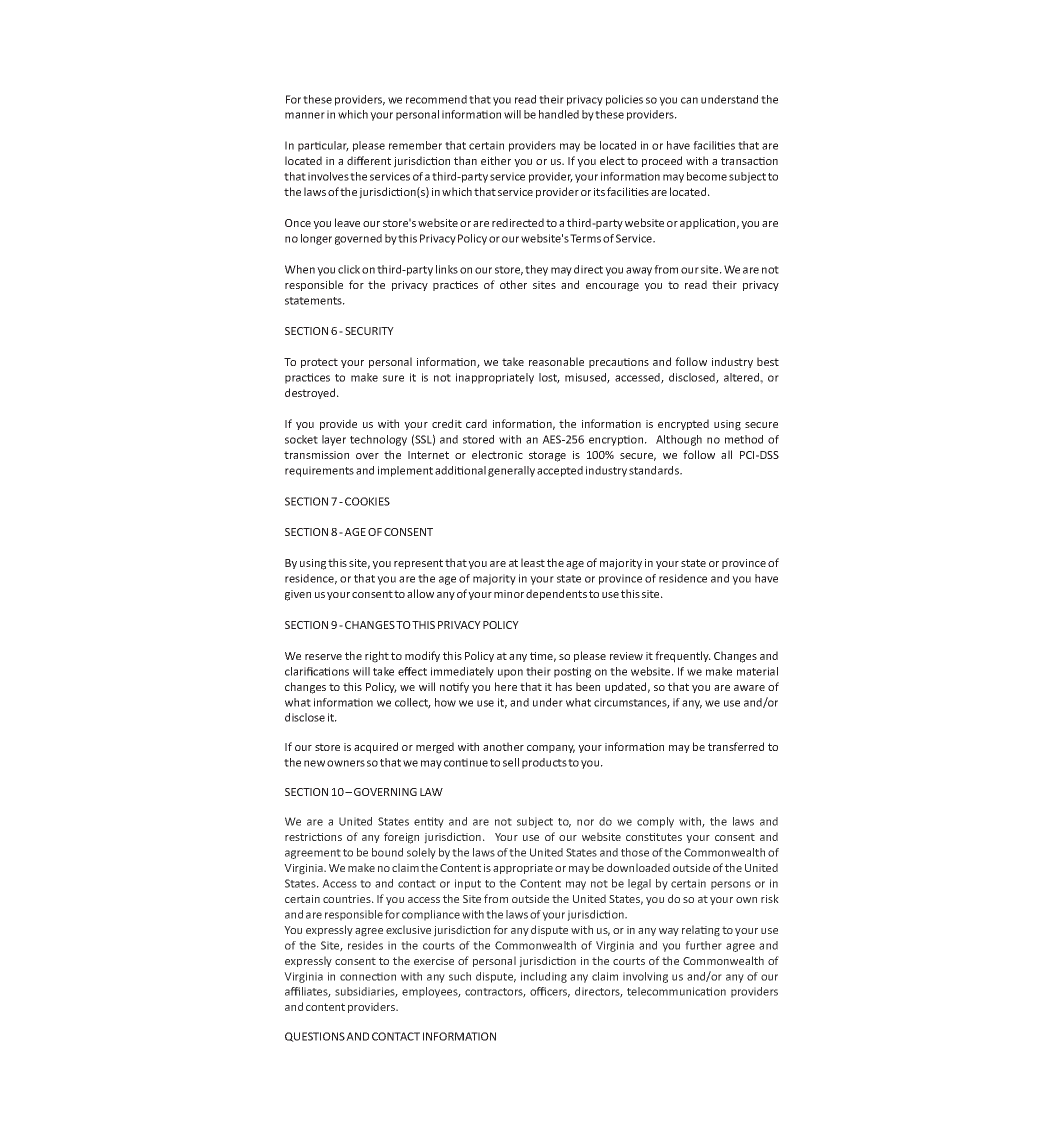 The image size is (1064, 1140). I want to click on QUESTIONS, so click(315, 1037).
